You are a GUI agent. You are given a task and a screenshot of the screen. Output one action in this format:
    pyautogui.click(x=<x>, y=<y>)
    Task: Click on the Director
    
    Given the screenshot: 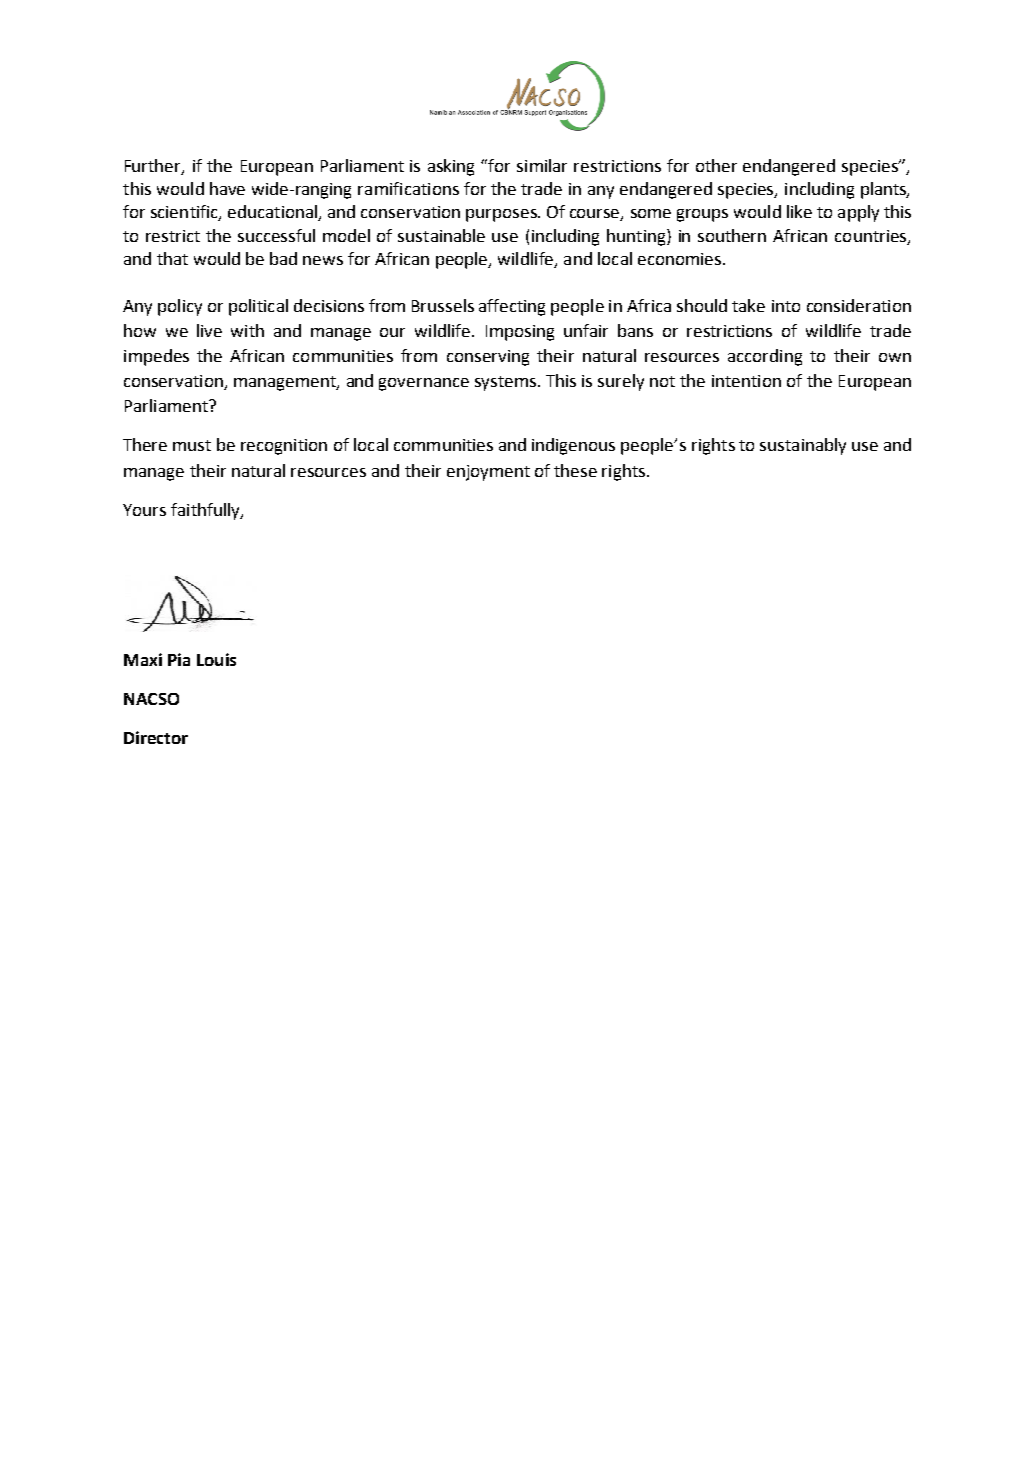 What is the action you would take?
    pyautogui.click(x=156, y=737)
